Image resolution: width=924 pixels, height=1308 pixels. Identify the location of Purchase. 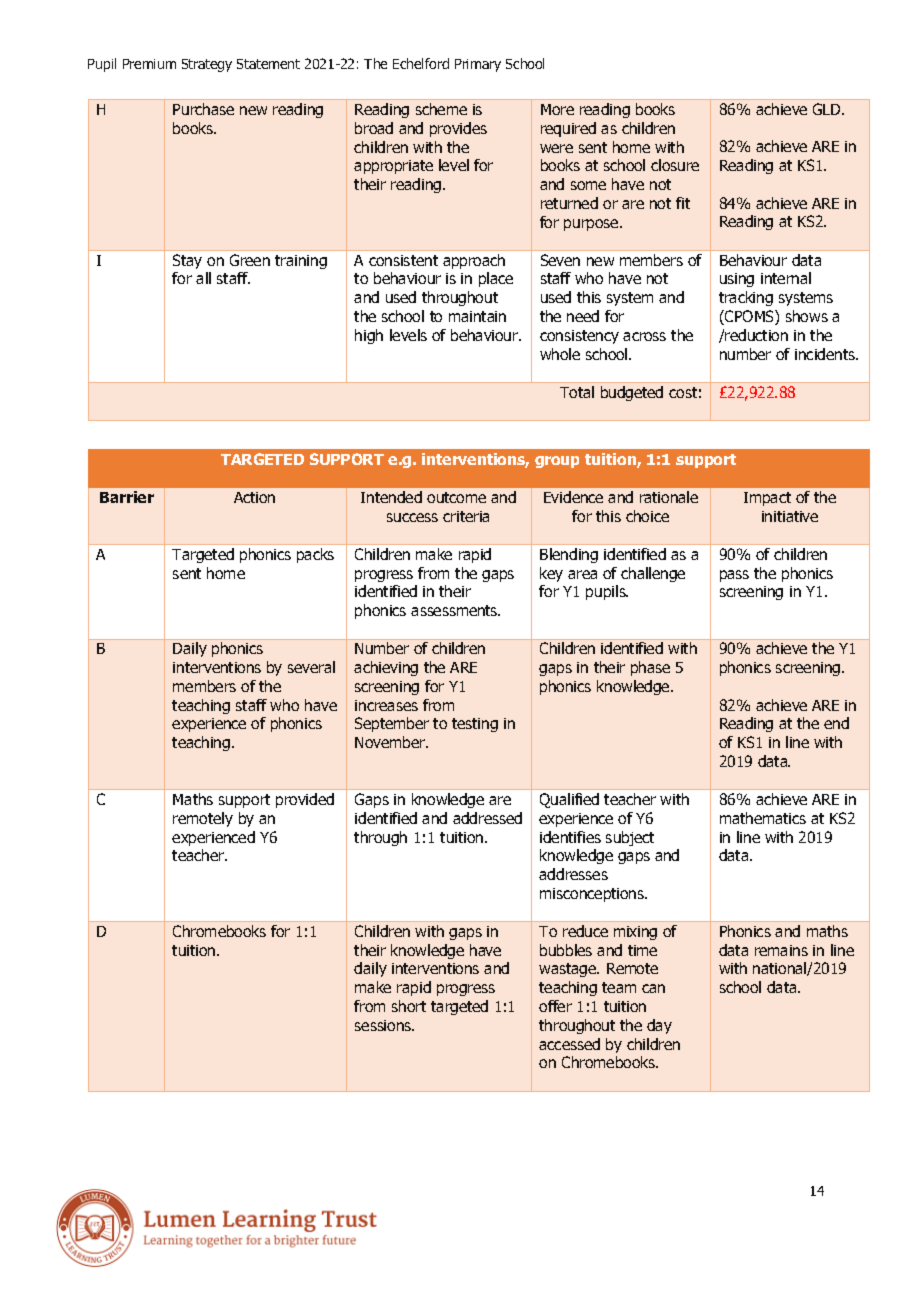
(203, 109).
